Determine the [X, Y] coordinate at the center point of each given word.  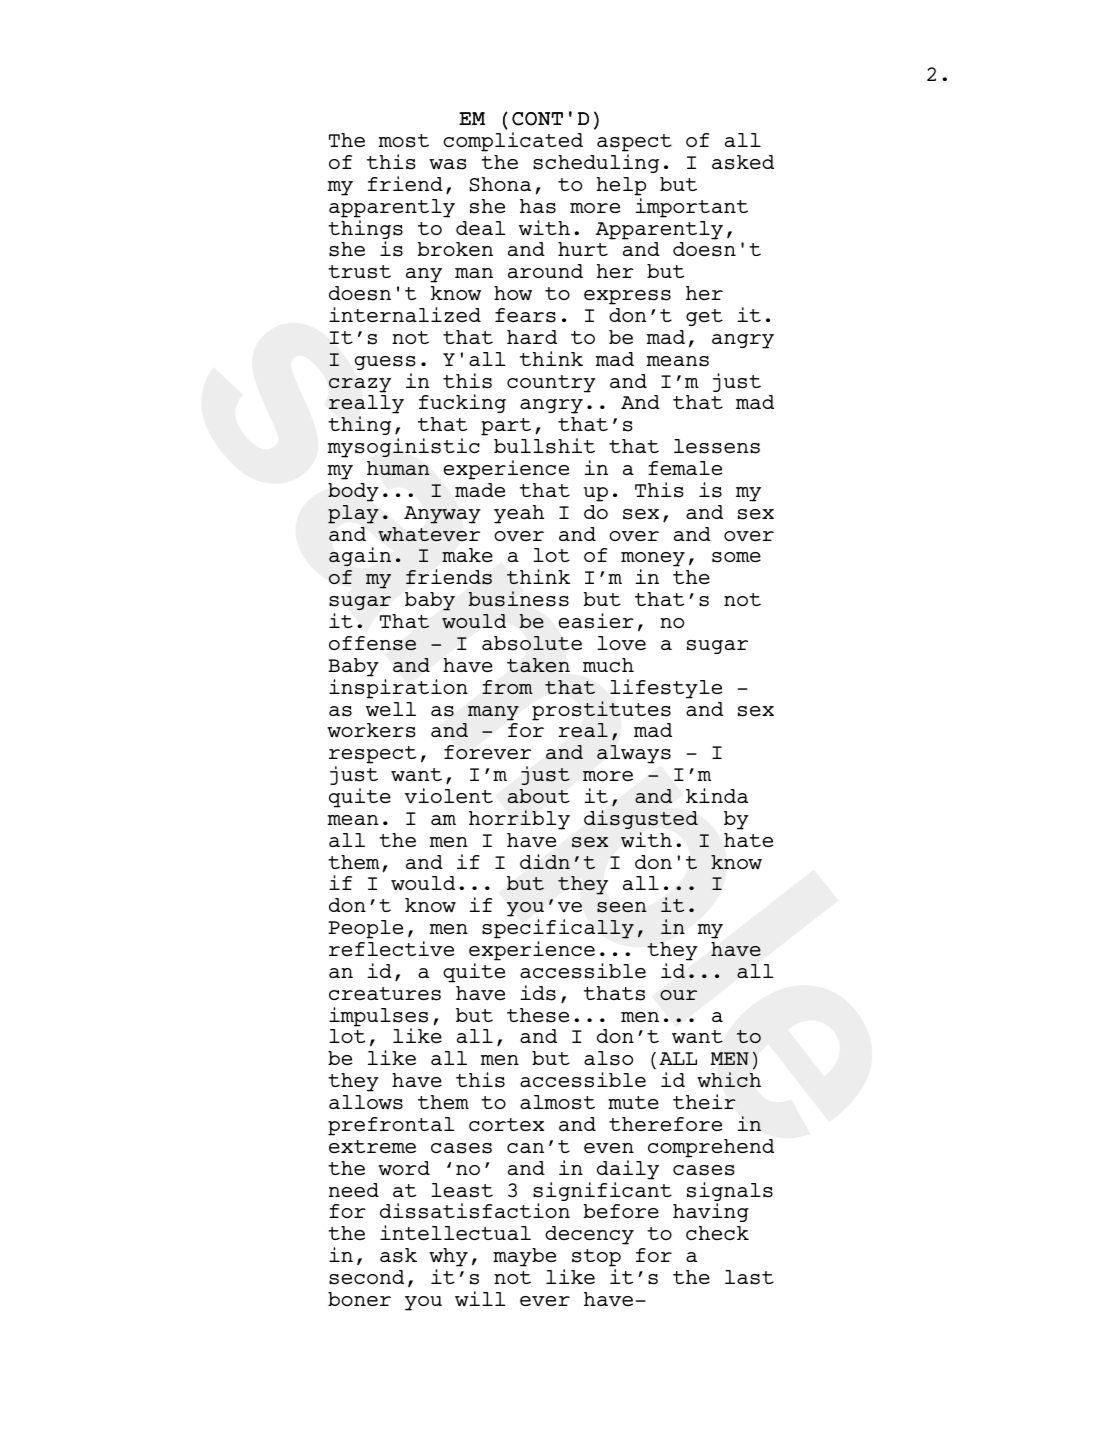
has [538, 206]
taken [538, 665]
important [691, 208]
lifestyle [666, 689]
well [391, 709]
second [366, 1277]
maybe [524, 1257]
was [447, 164]
